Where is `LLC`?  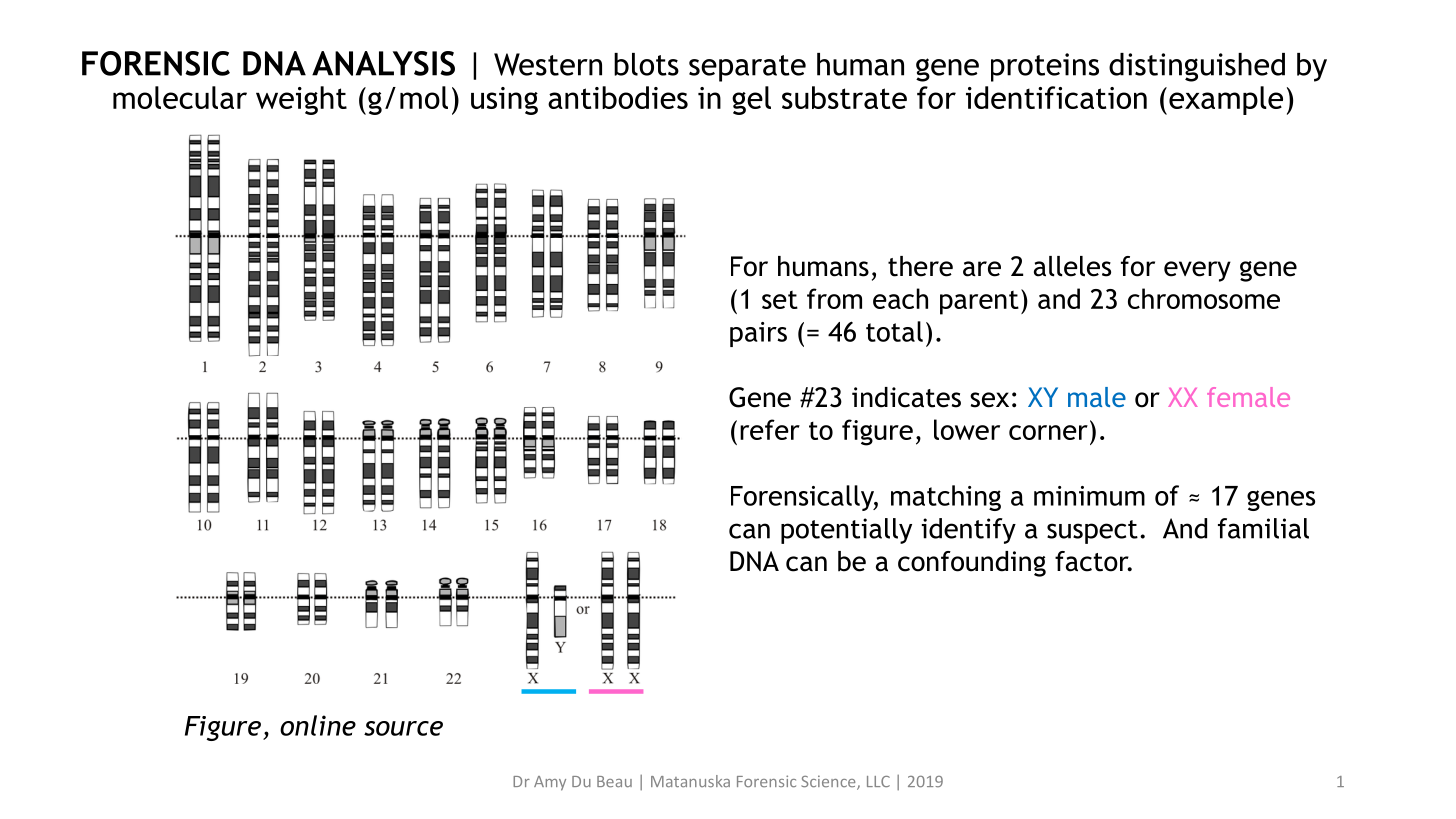 LLC is located at coordinates (878, 781).
